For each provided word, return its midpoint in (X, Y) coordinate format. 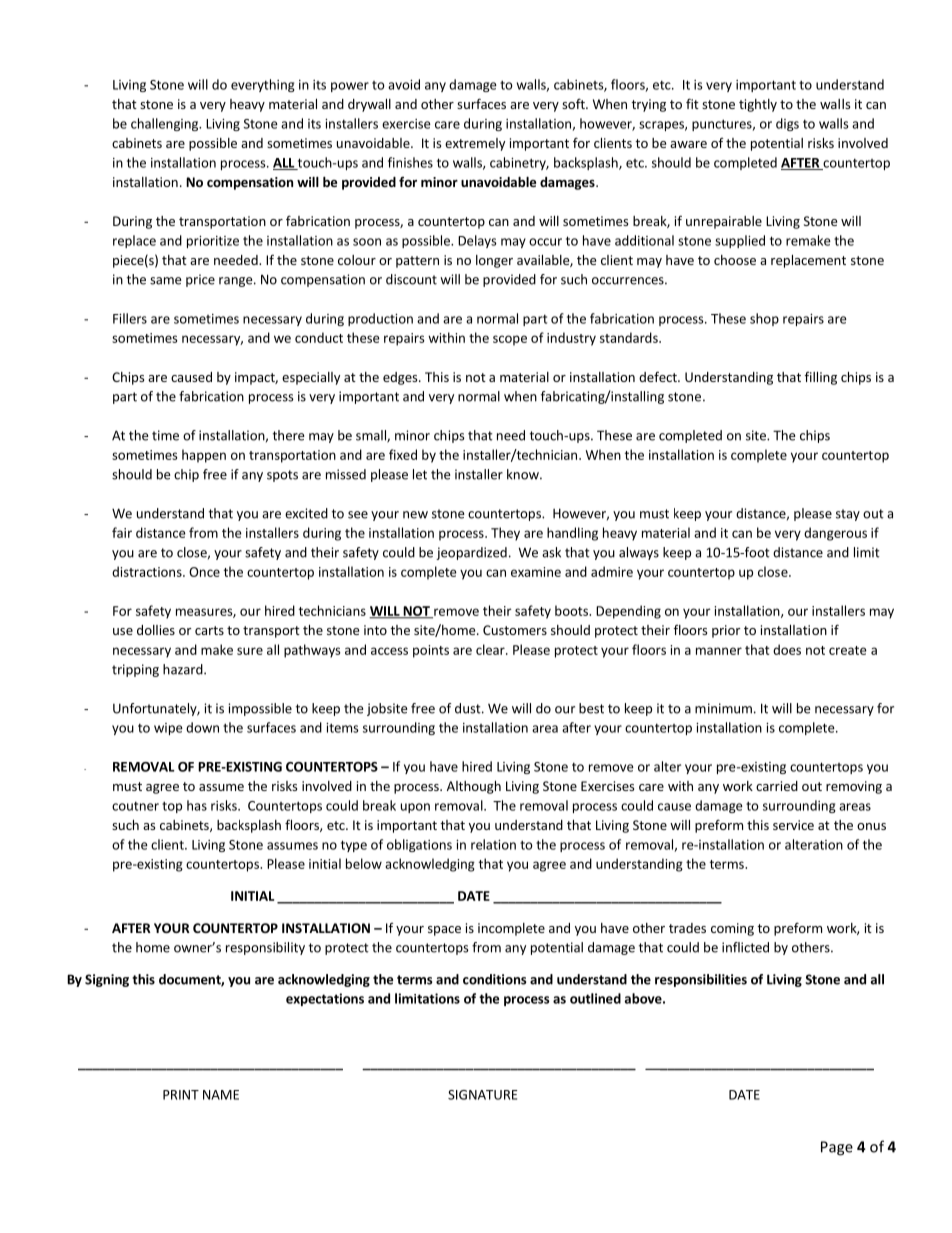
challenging (166, 124)
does (787, 649)
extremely (475, 144)
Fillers (130, 318)
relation (493, 844)
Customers (515, 630)
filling (821, 378)
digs (787, 124)
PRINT (181, 1095)
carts (209, 630)
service (793, 825)
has (197, 805)
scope (510, 340)
